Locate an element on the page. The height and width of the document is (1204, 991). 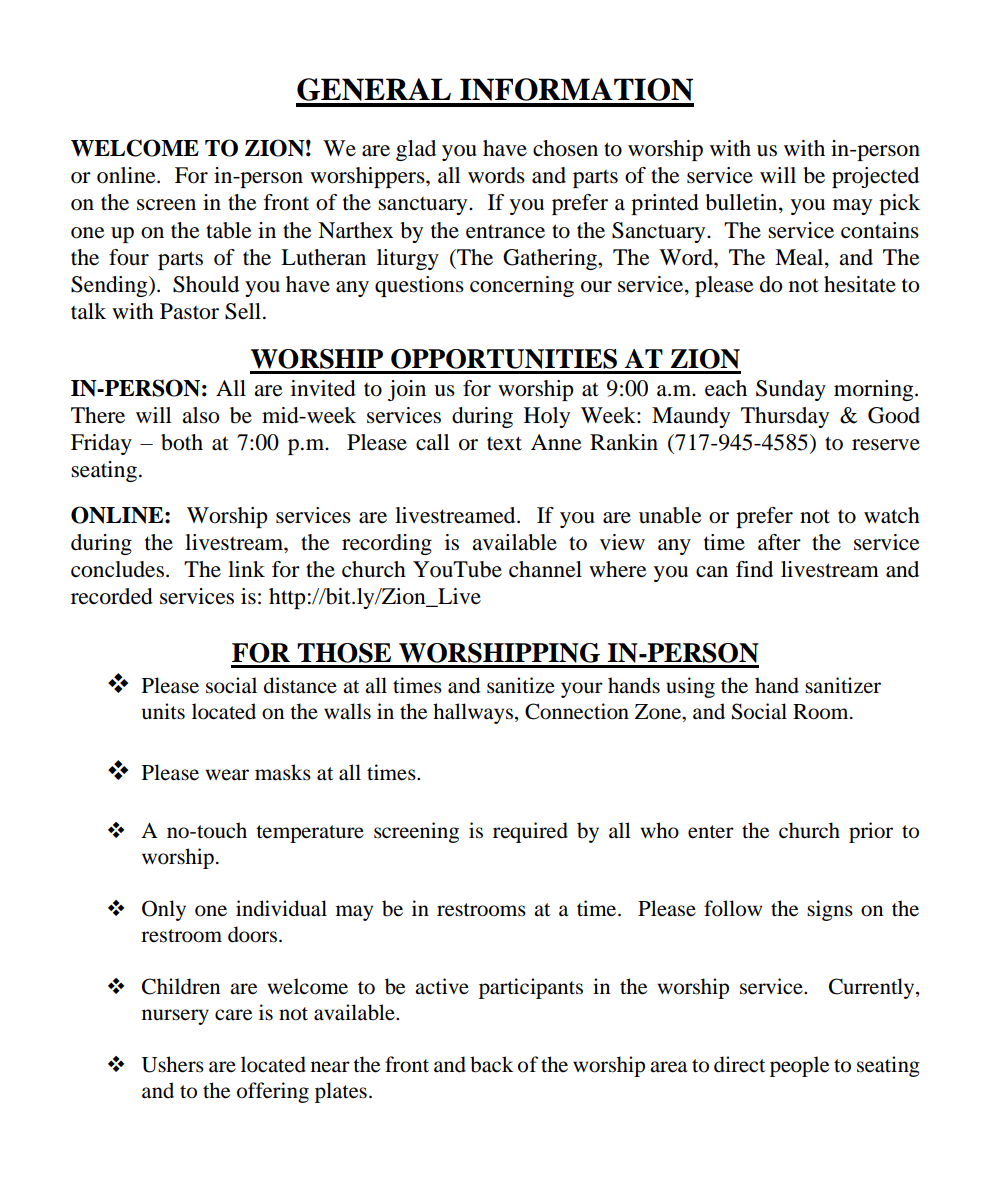
table is located at coordinates (229, 230).
